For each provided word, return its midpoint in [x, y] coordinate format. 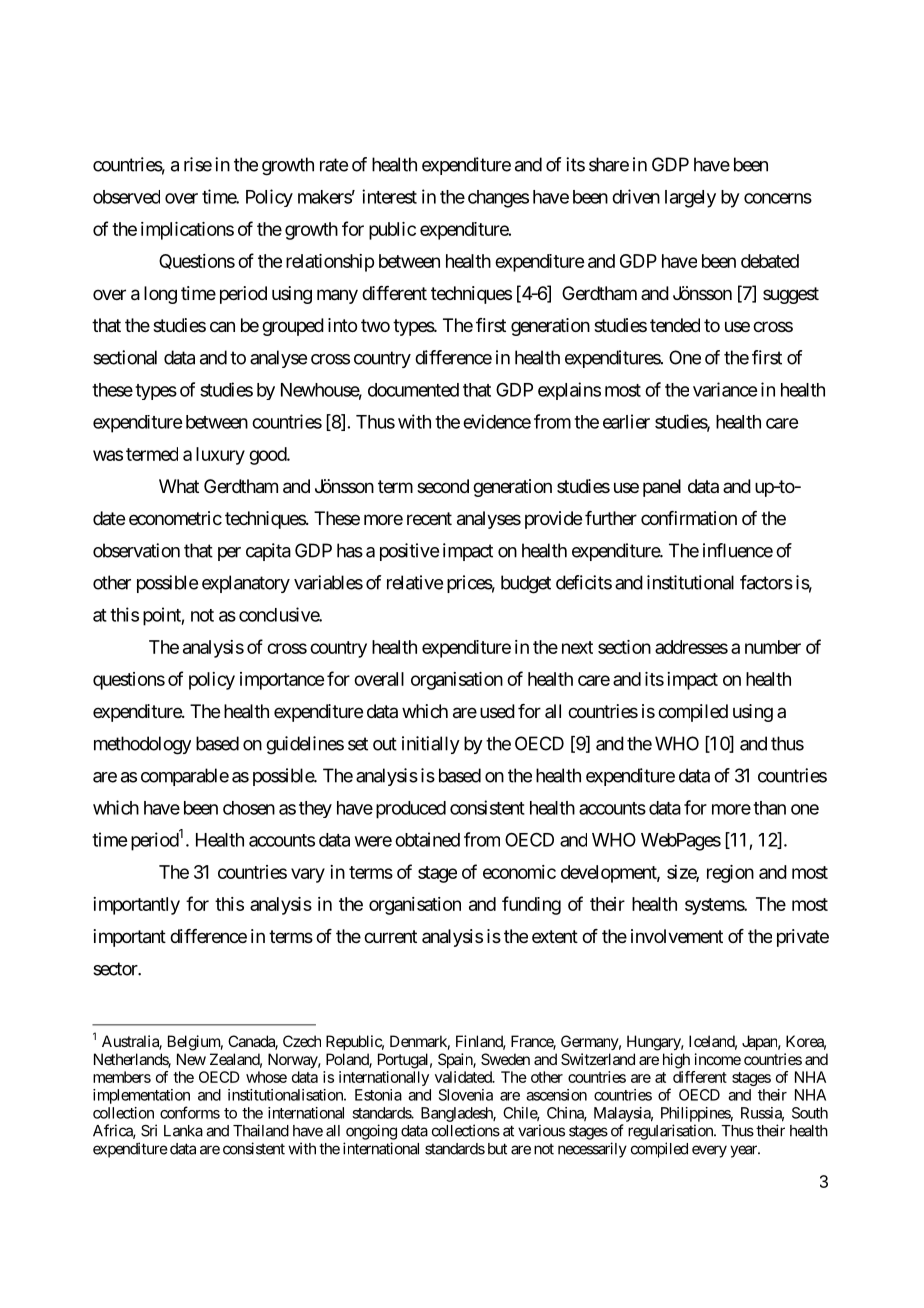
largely [690, 199]
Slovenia [466, 1095]
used [497, 711]
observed [126, 197]
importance [282, 681]
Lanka [183, 1131]
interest [389, 196]
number [773, 647]
